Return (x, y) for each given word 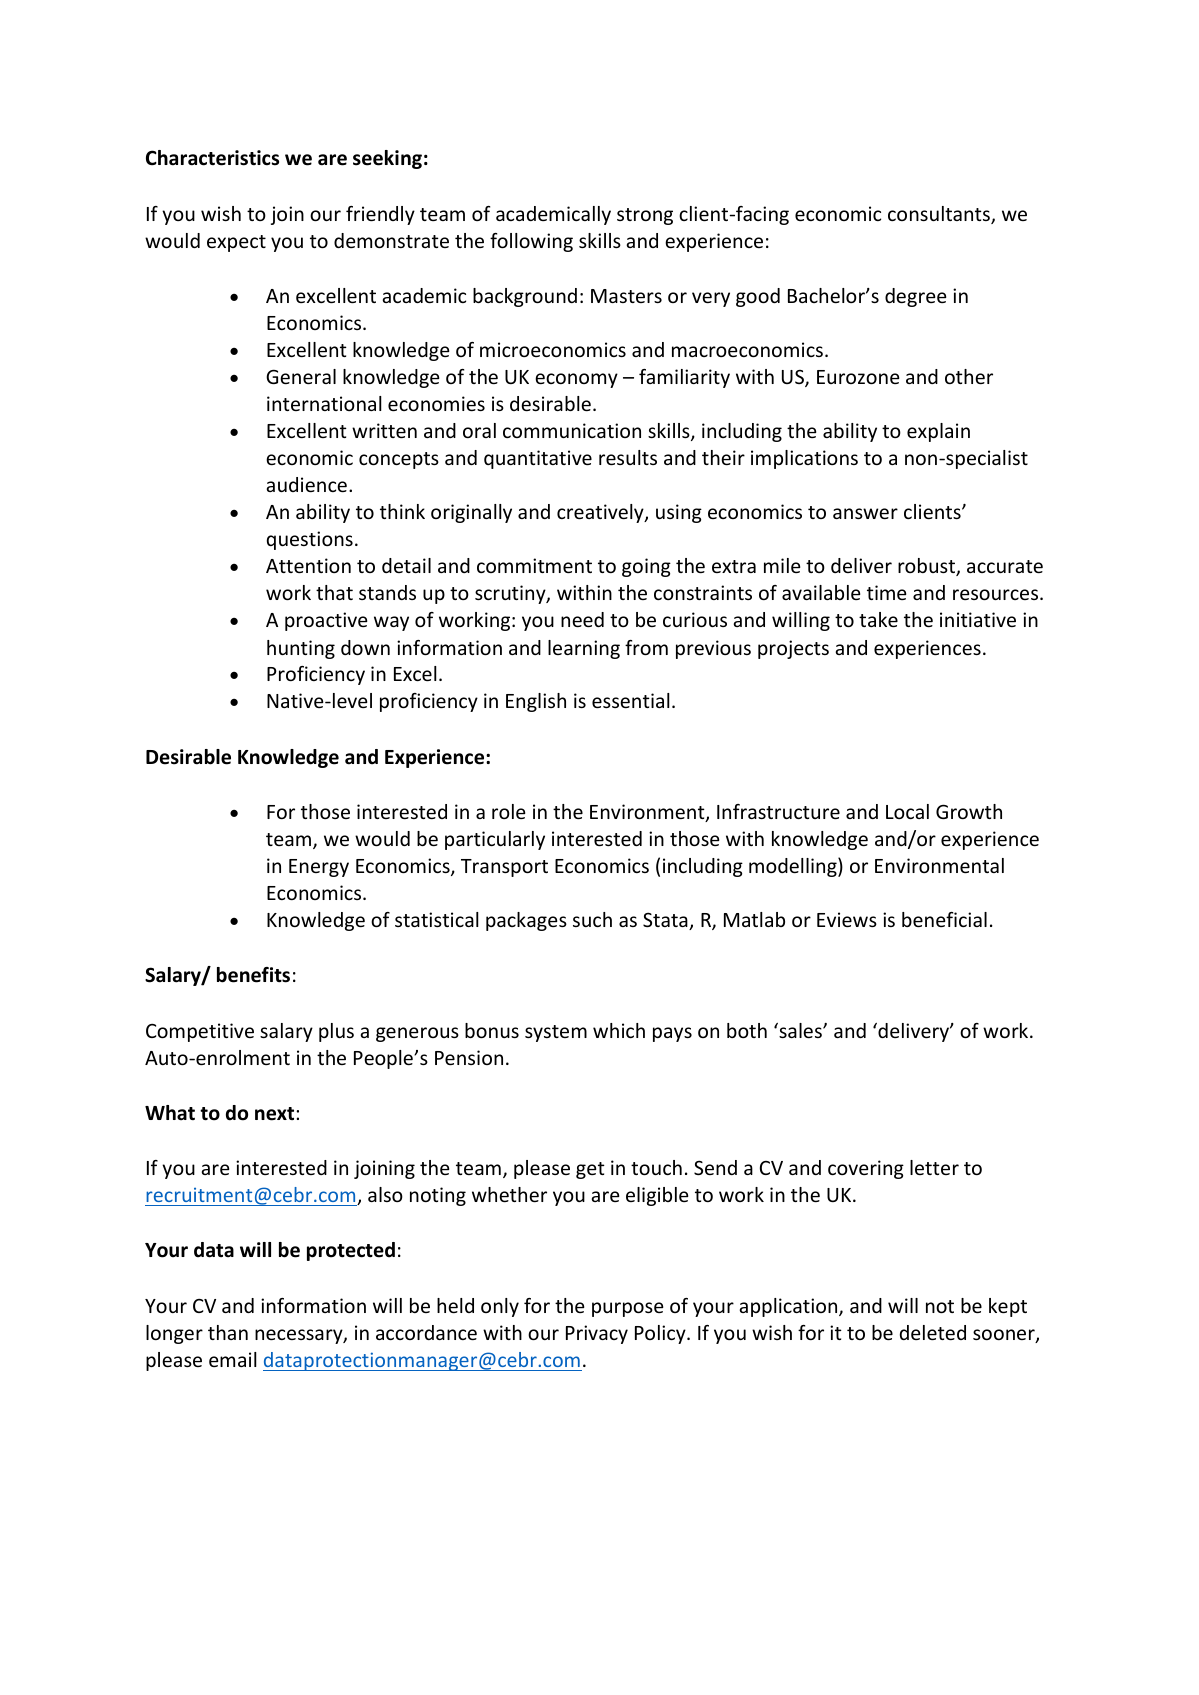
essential (631, 700)
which (619, 1030)
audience (306, 484)
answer (865, 513)
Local (907, 811)
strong (645, 216)
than (228, 1332)
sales (800, 1030)
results (628, 457)
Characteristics (212, 158)
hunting (301, 649)
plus (336, 1032)
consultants (940, 215)
